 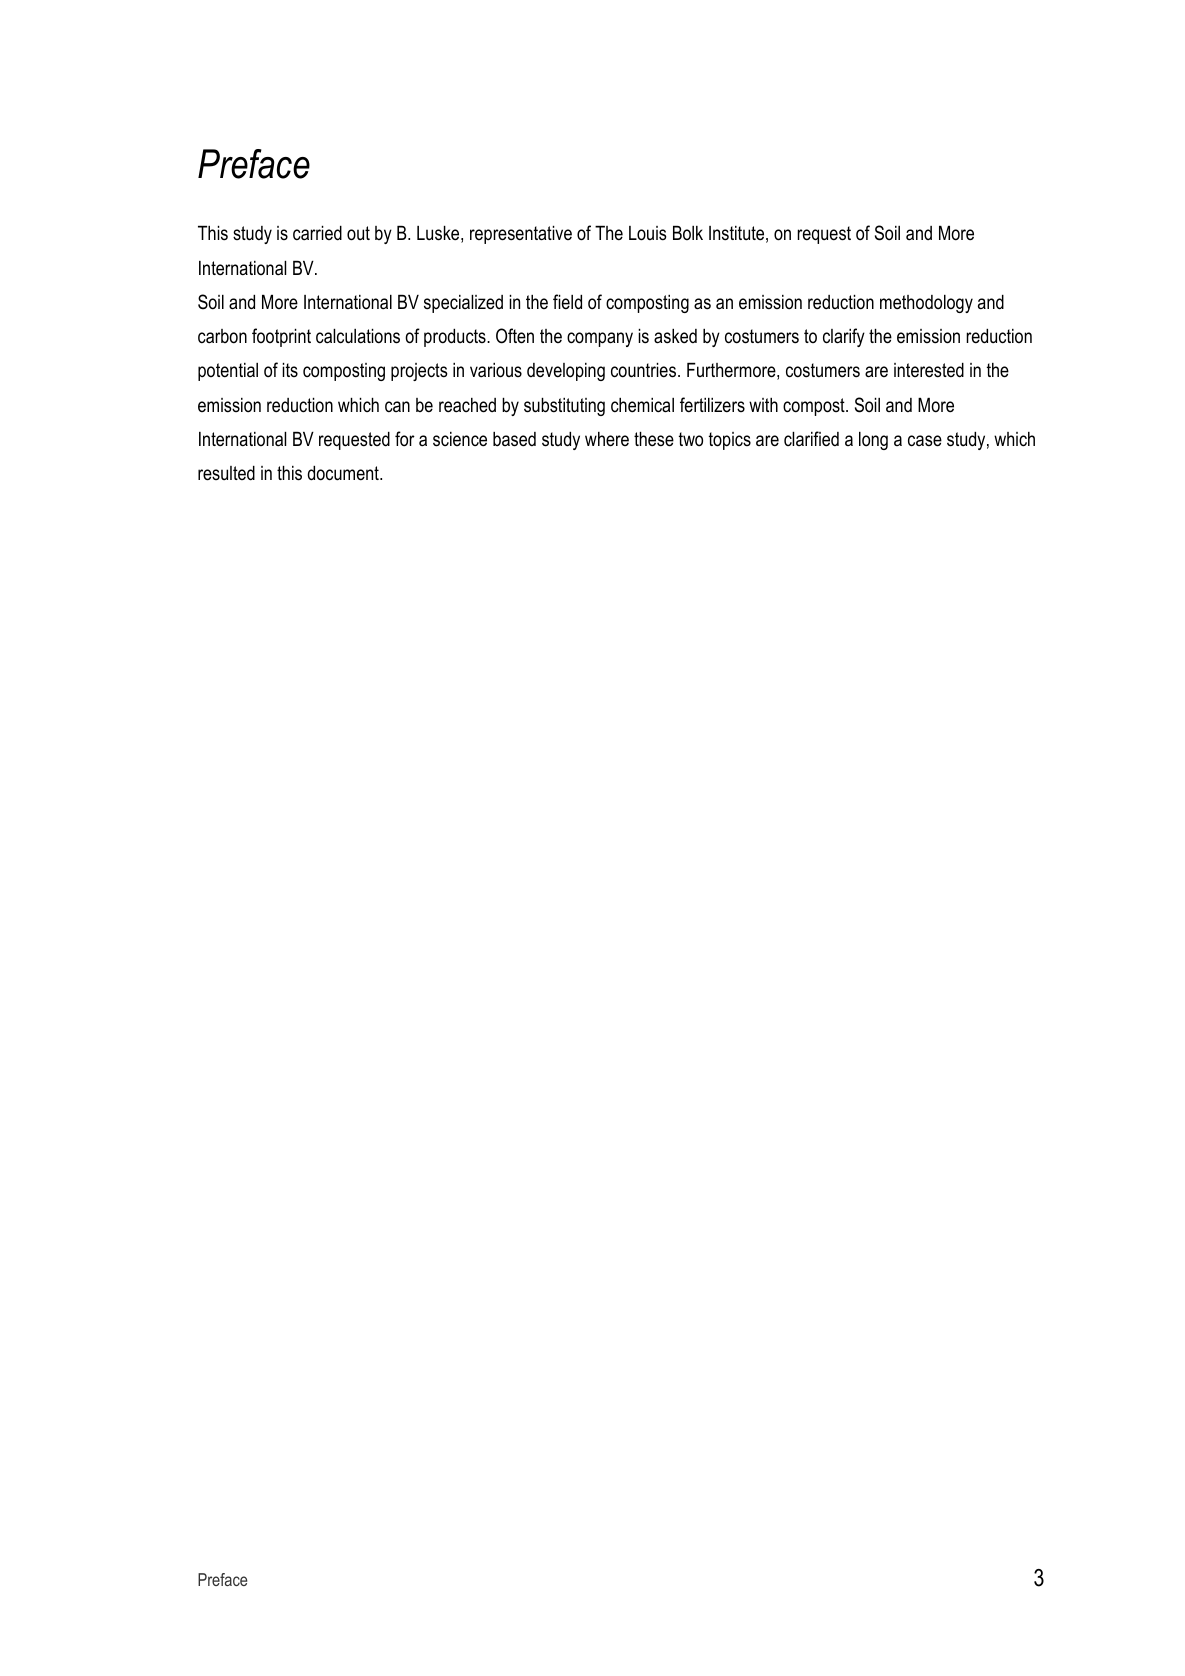 What do you see at coordinates (648, 233) in the screenshot?
I see `Louis` at bounding box center [648, 233].
